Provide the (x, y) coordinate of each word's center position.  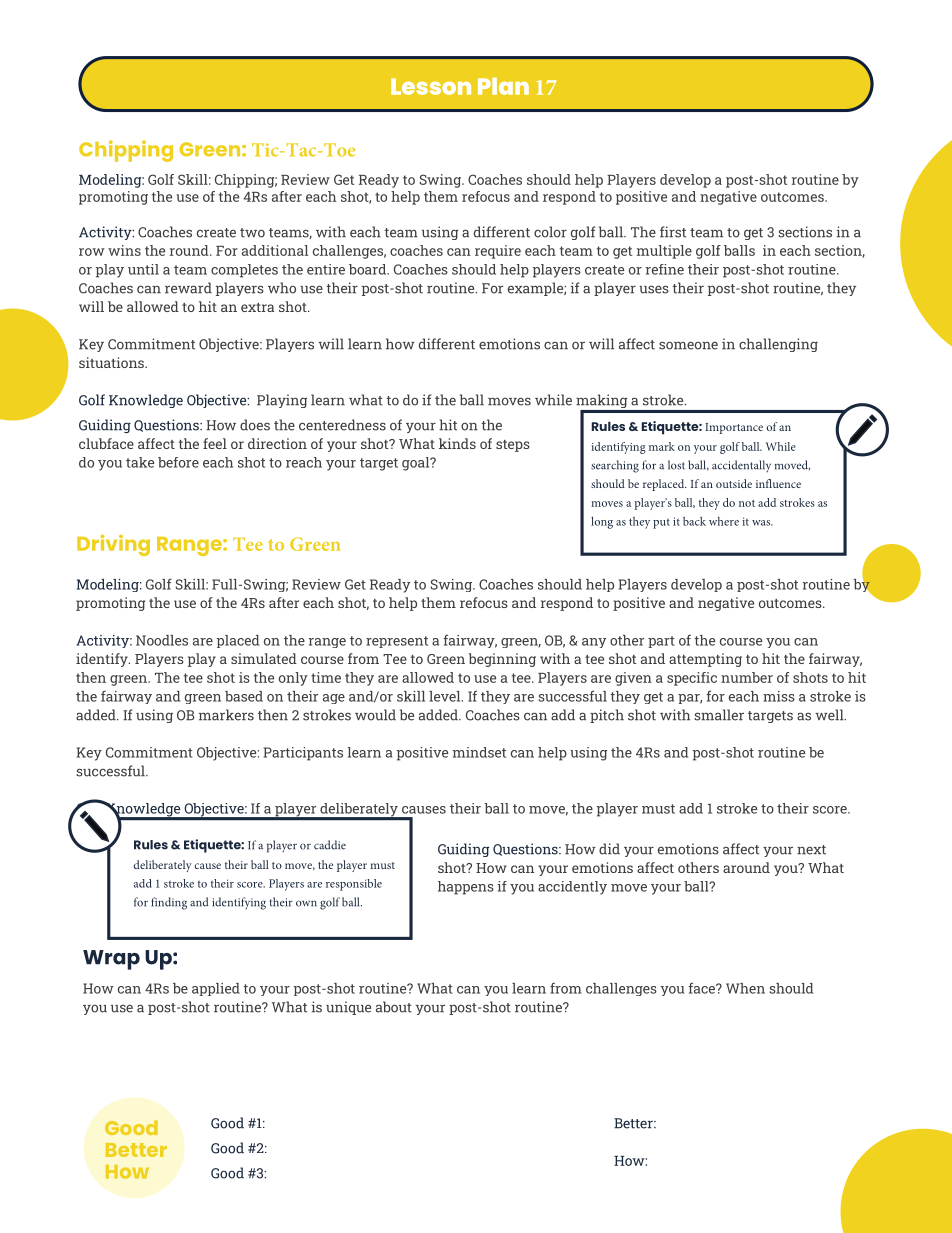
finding (169, 903)
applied (216, 989)
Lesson (431, 86)
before (178, 462)
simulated (264, 658)
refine (665, 269)
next (811, 850)
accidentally (741, 466)
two (252, 233)
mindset (479, 752)
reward (188, 288)
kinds (457, 443)
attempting (705, 660)
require (498, 252)
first (673, 232)
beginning (502, 660)
